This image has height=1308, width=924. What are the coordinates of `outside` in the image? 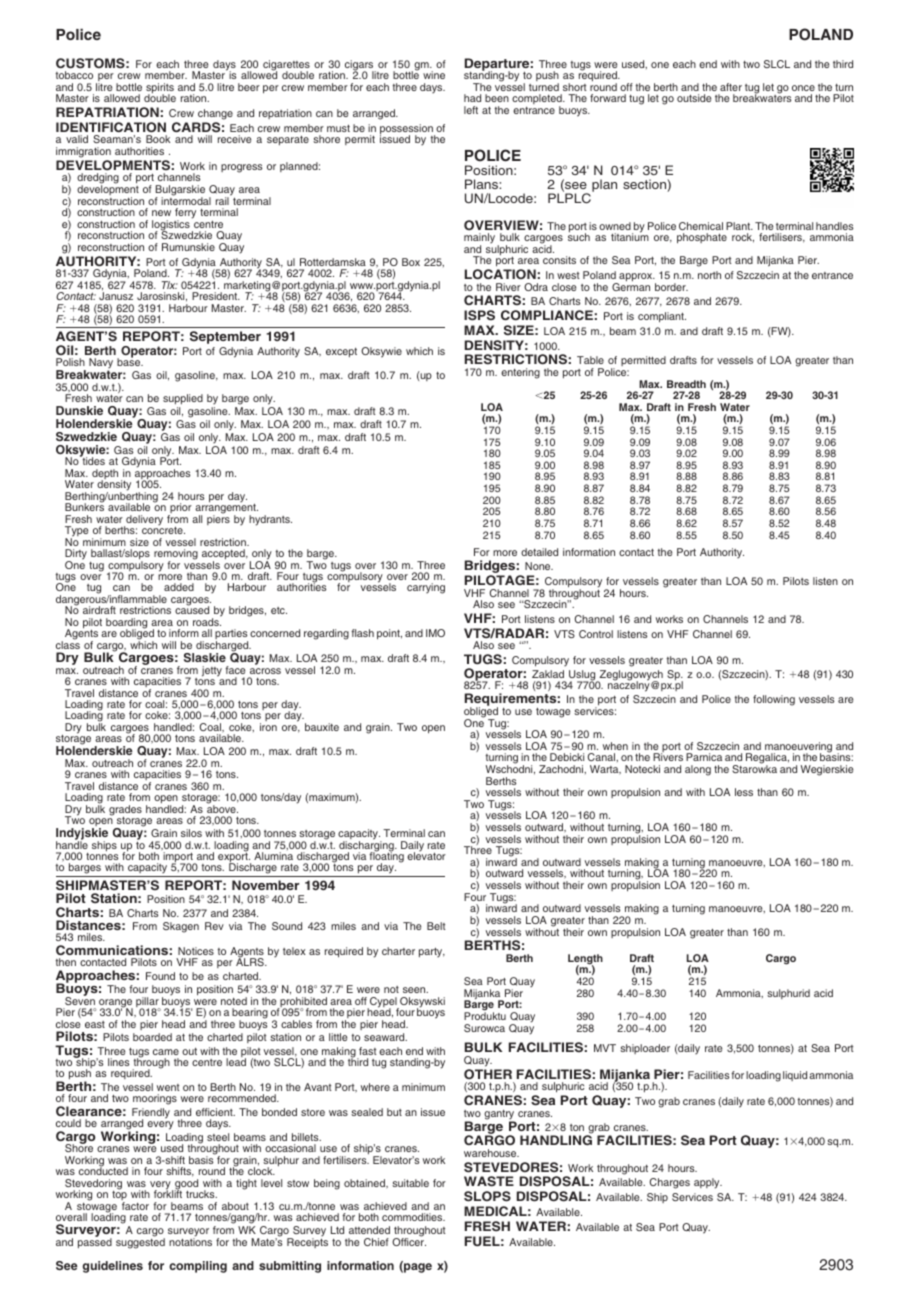 It's located at (694, 98).
